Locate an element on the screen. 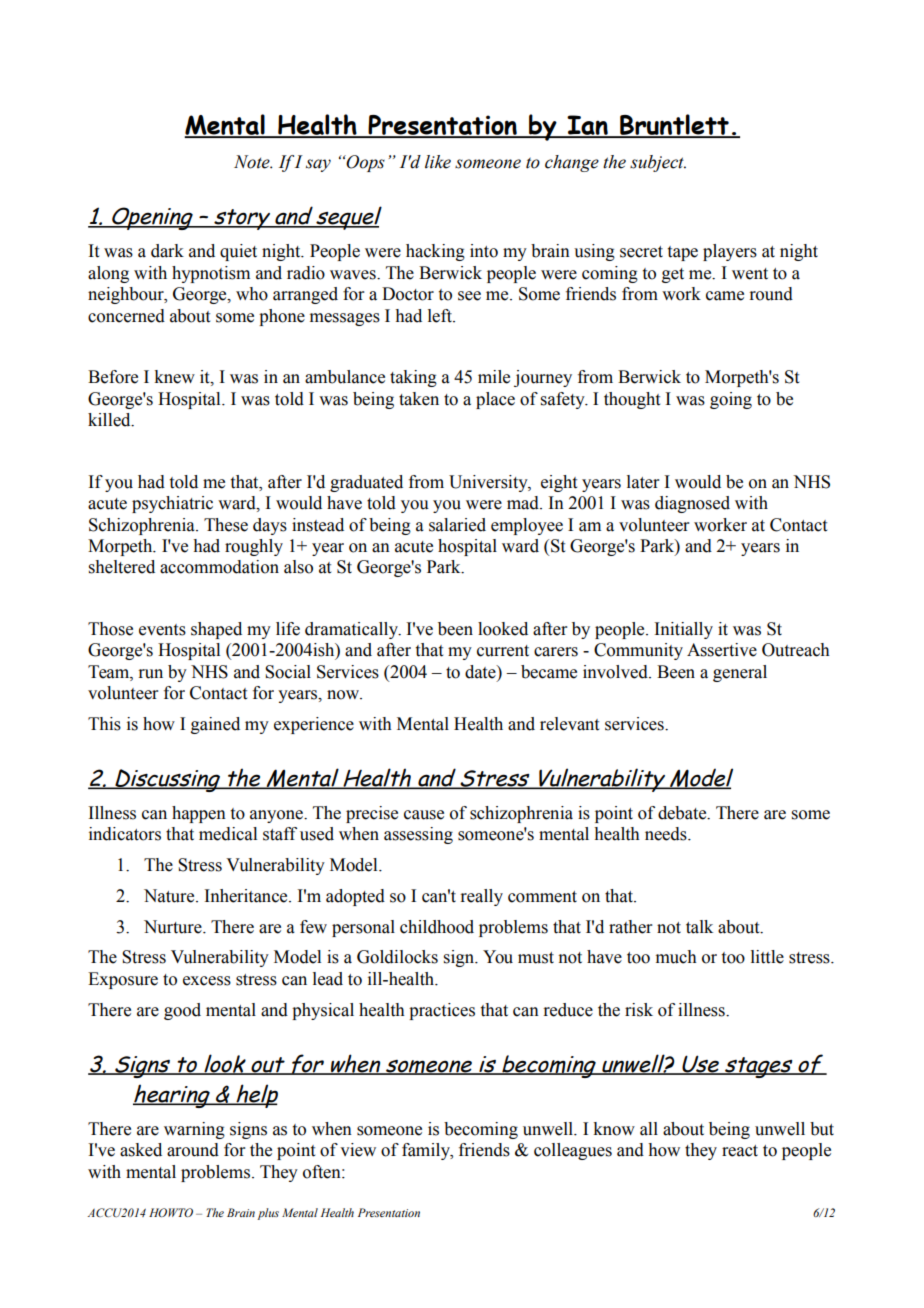 The width and height of the screenshot is (924, 1308). talk is located at coordinates (699, 927).
